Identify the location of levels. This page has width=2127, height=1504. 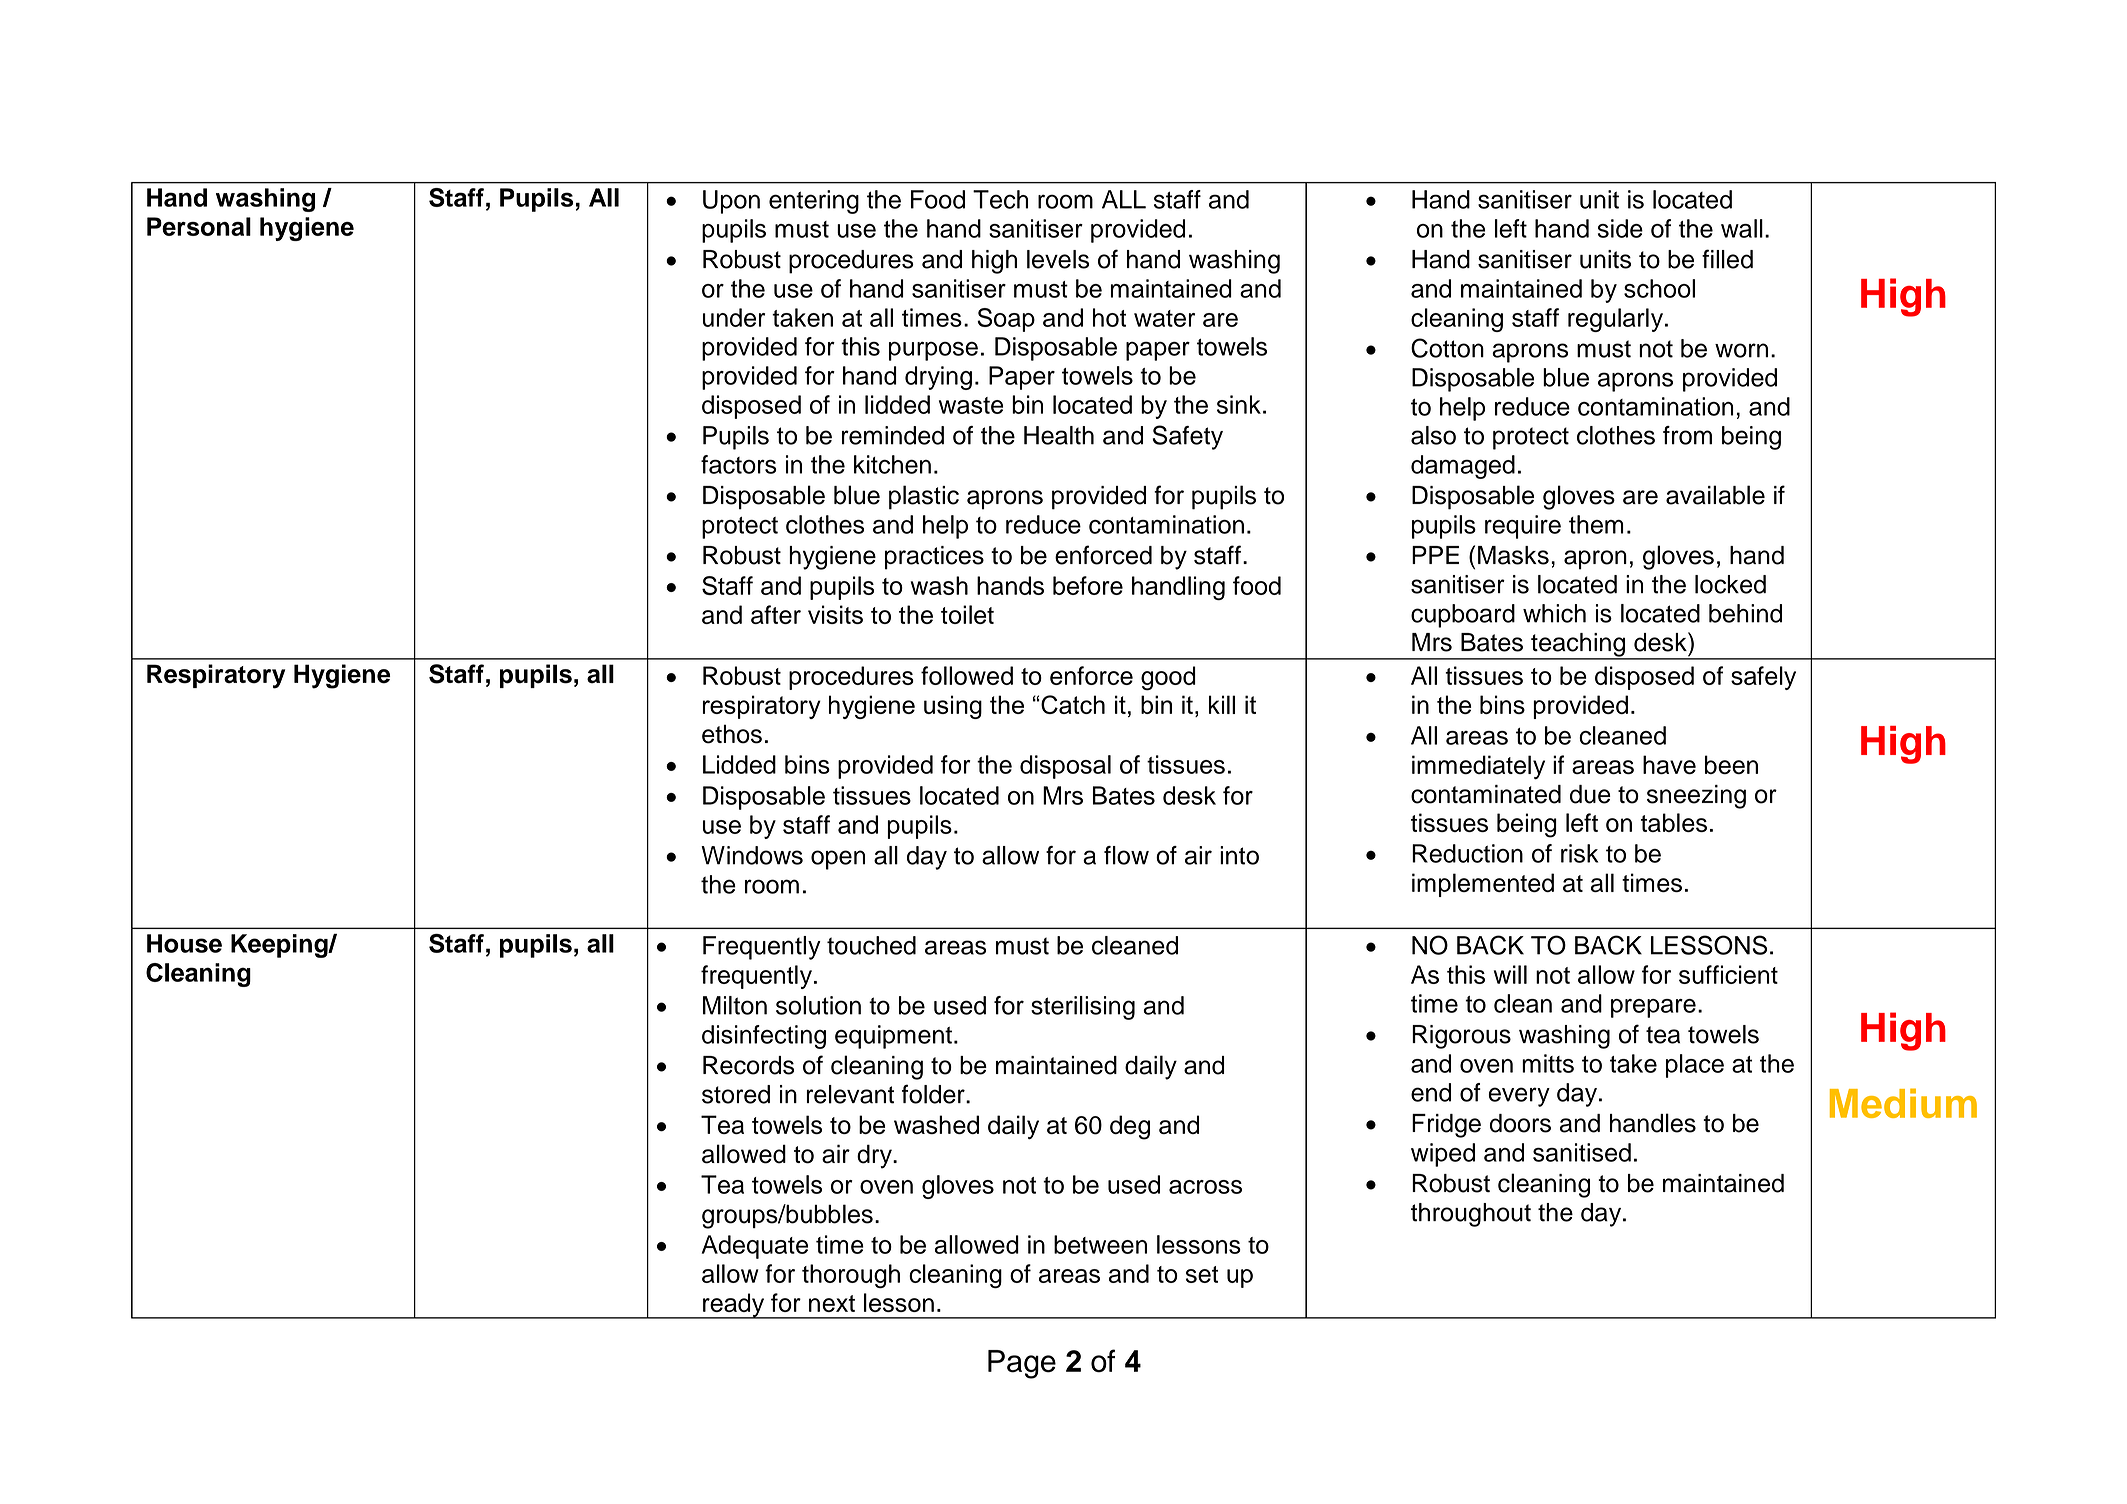
(1058, 259).
